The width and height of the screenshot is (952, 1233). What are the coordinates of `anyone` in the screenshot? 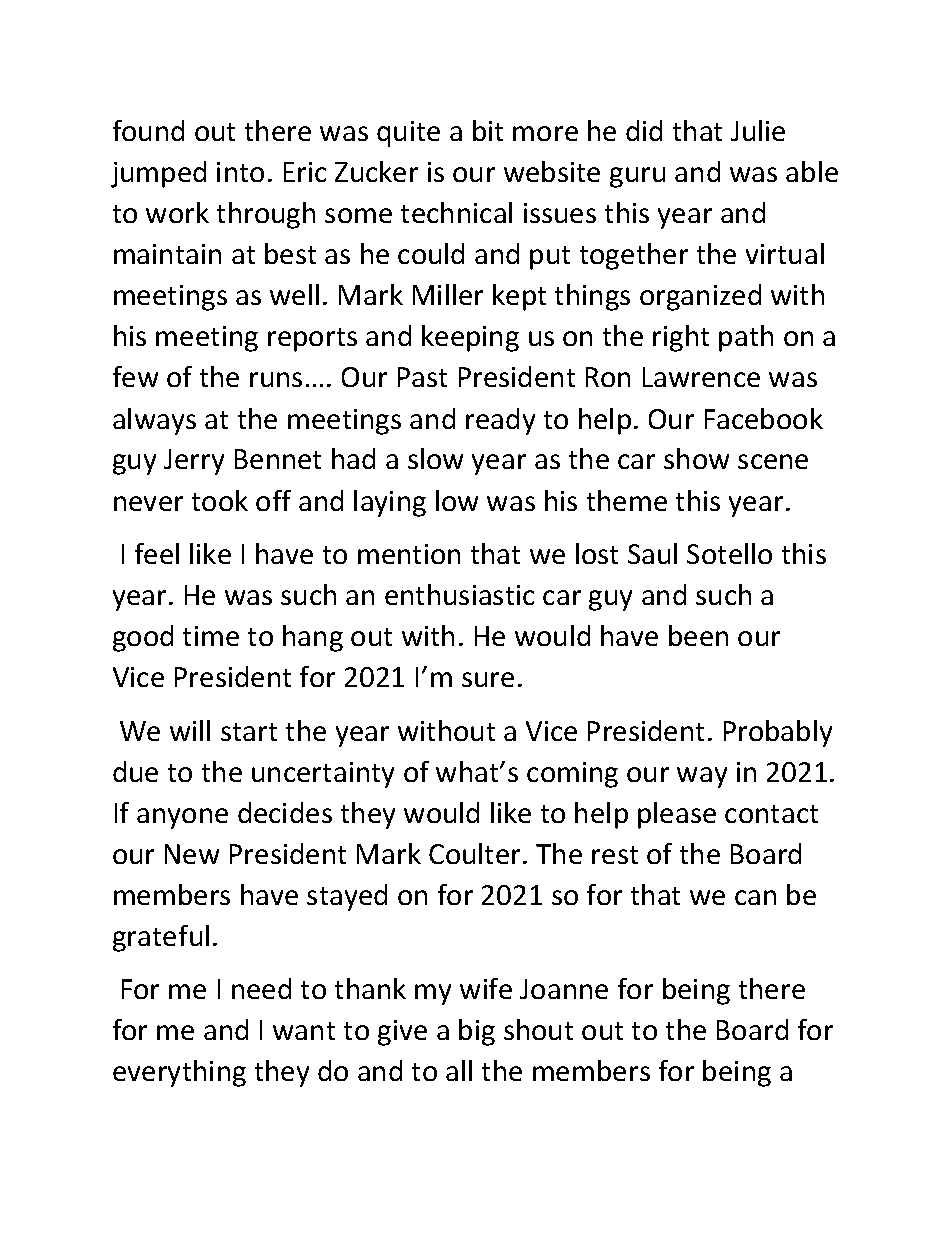 It's located at (182, 818).
